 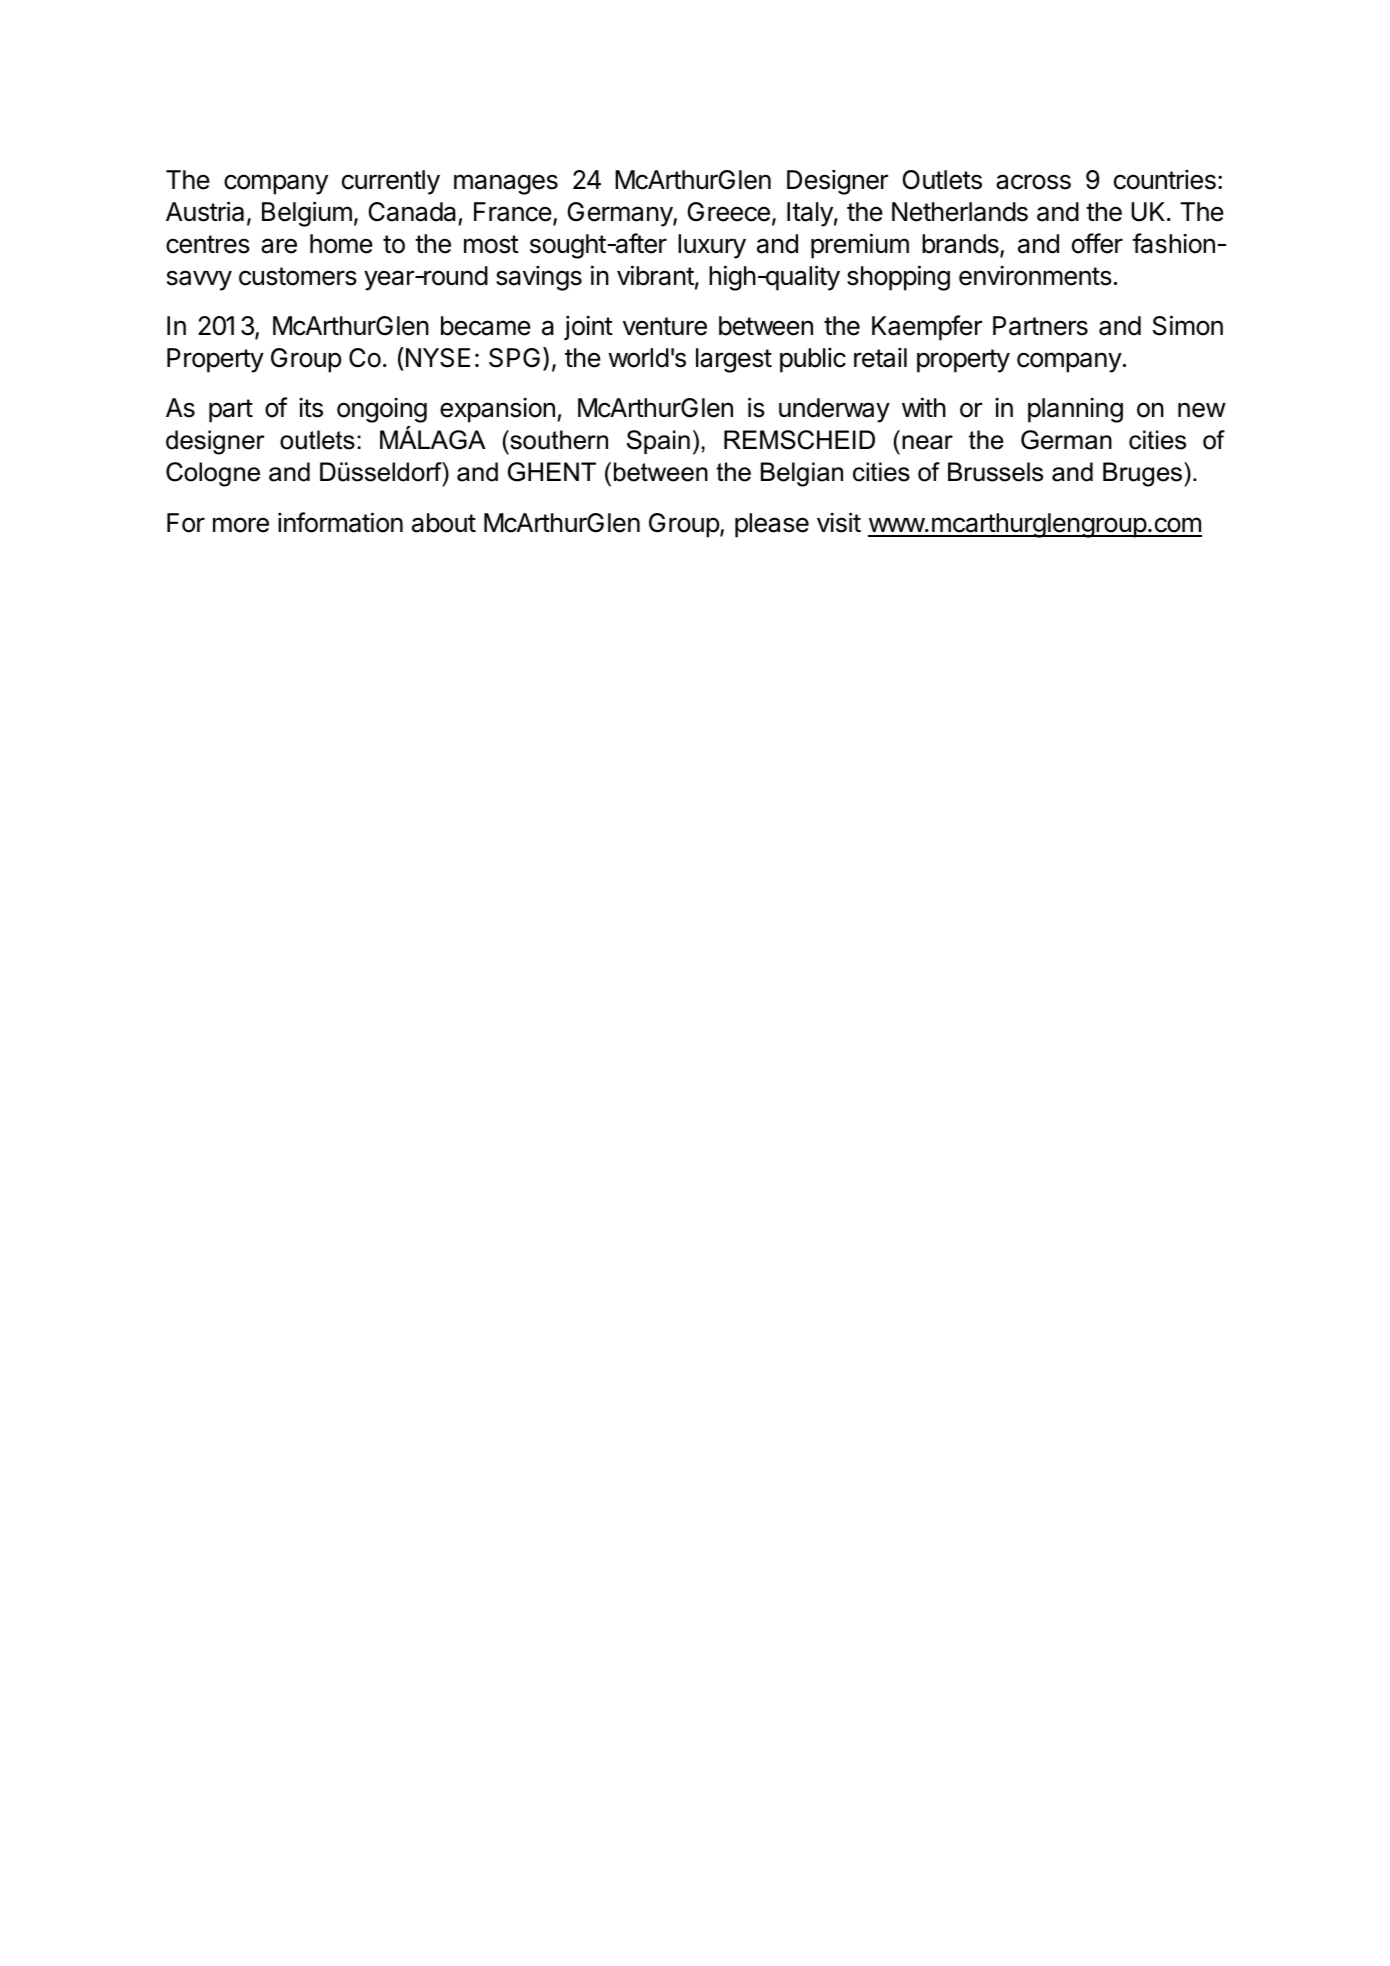 What do you see at coordinates (1188, 325) in the document?
I see `Simon` at bounding box center [1188, 325].
